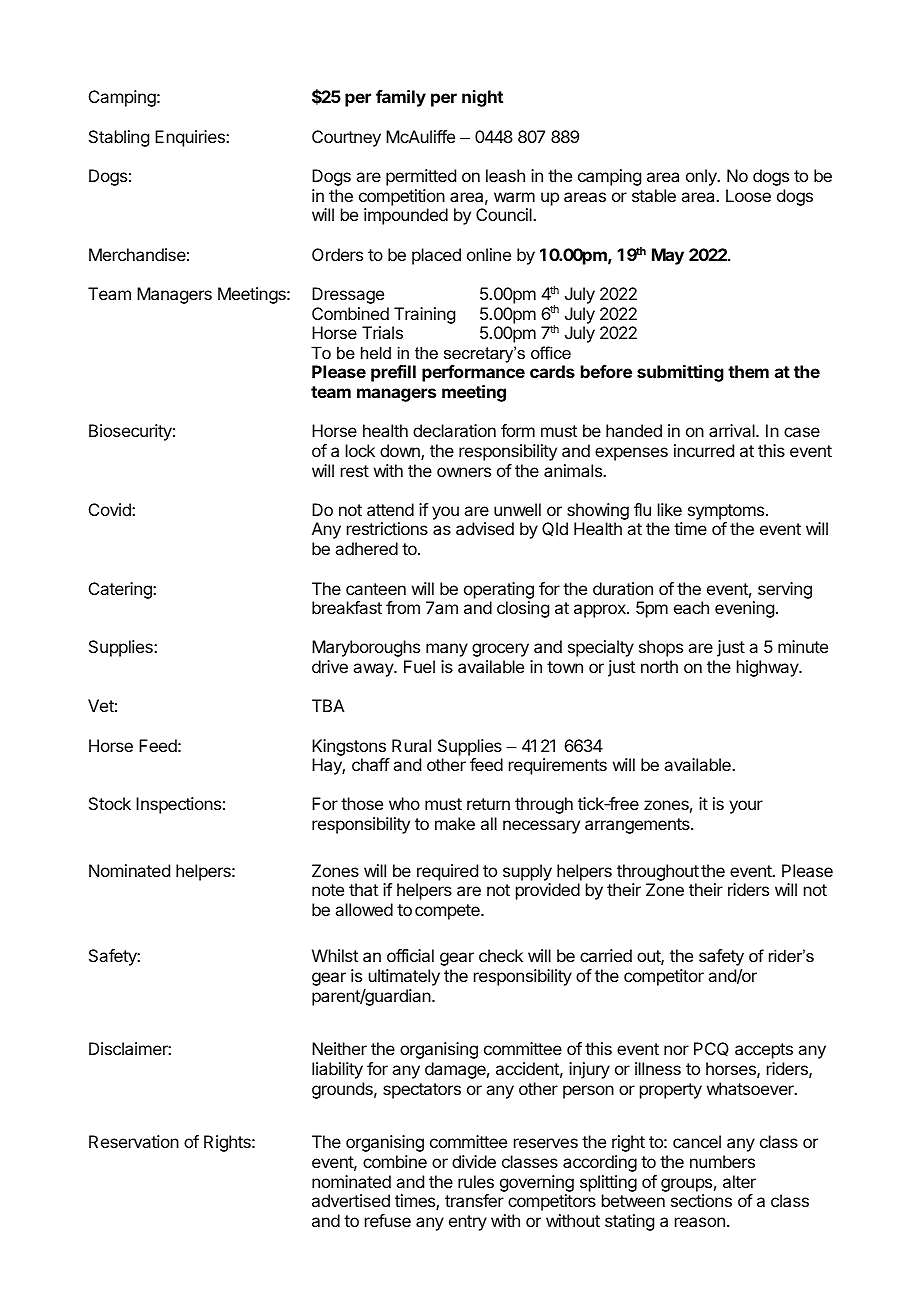 This screenshot has height=1307, width=924. I want to click on Stock, so click(110, 803).
